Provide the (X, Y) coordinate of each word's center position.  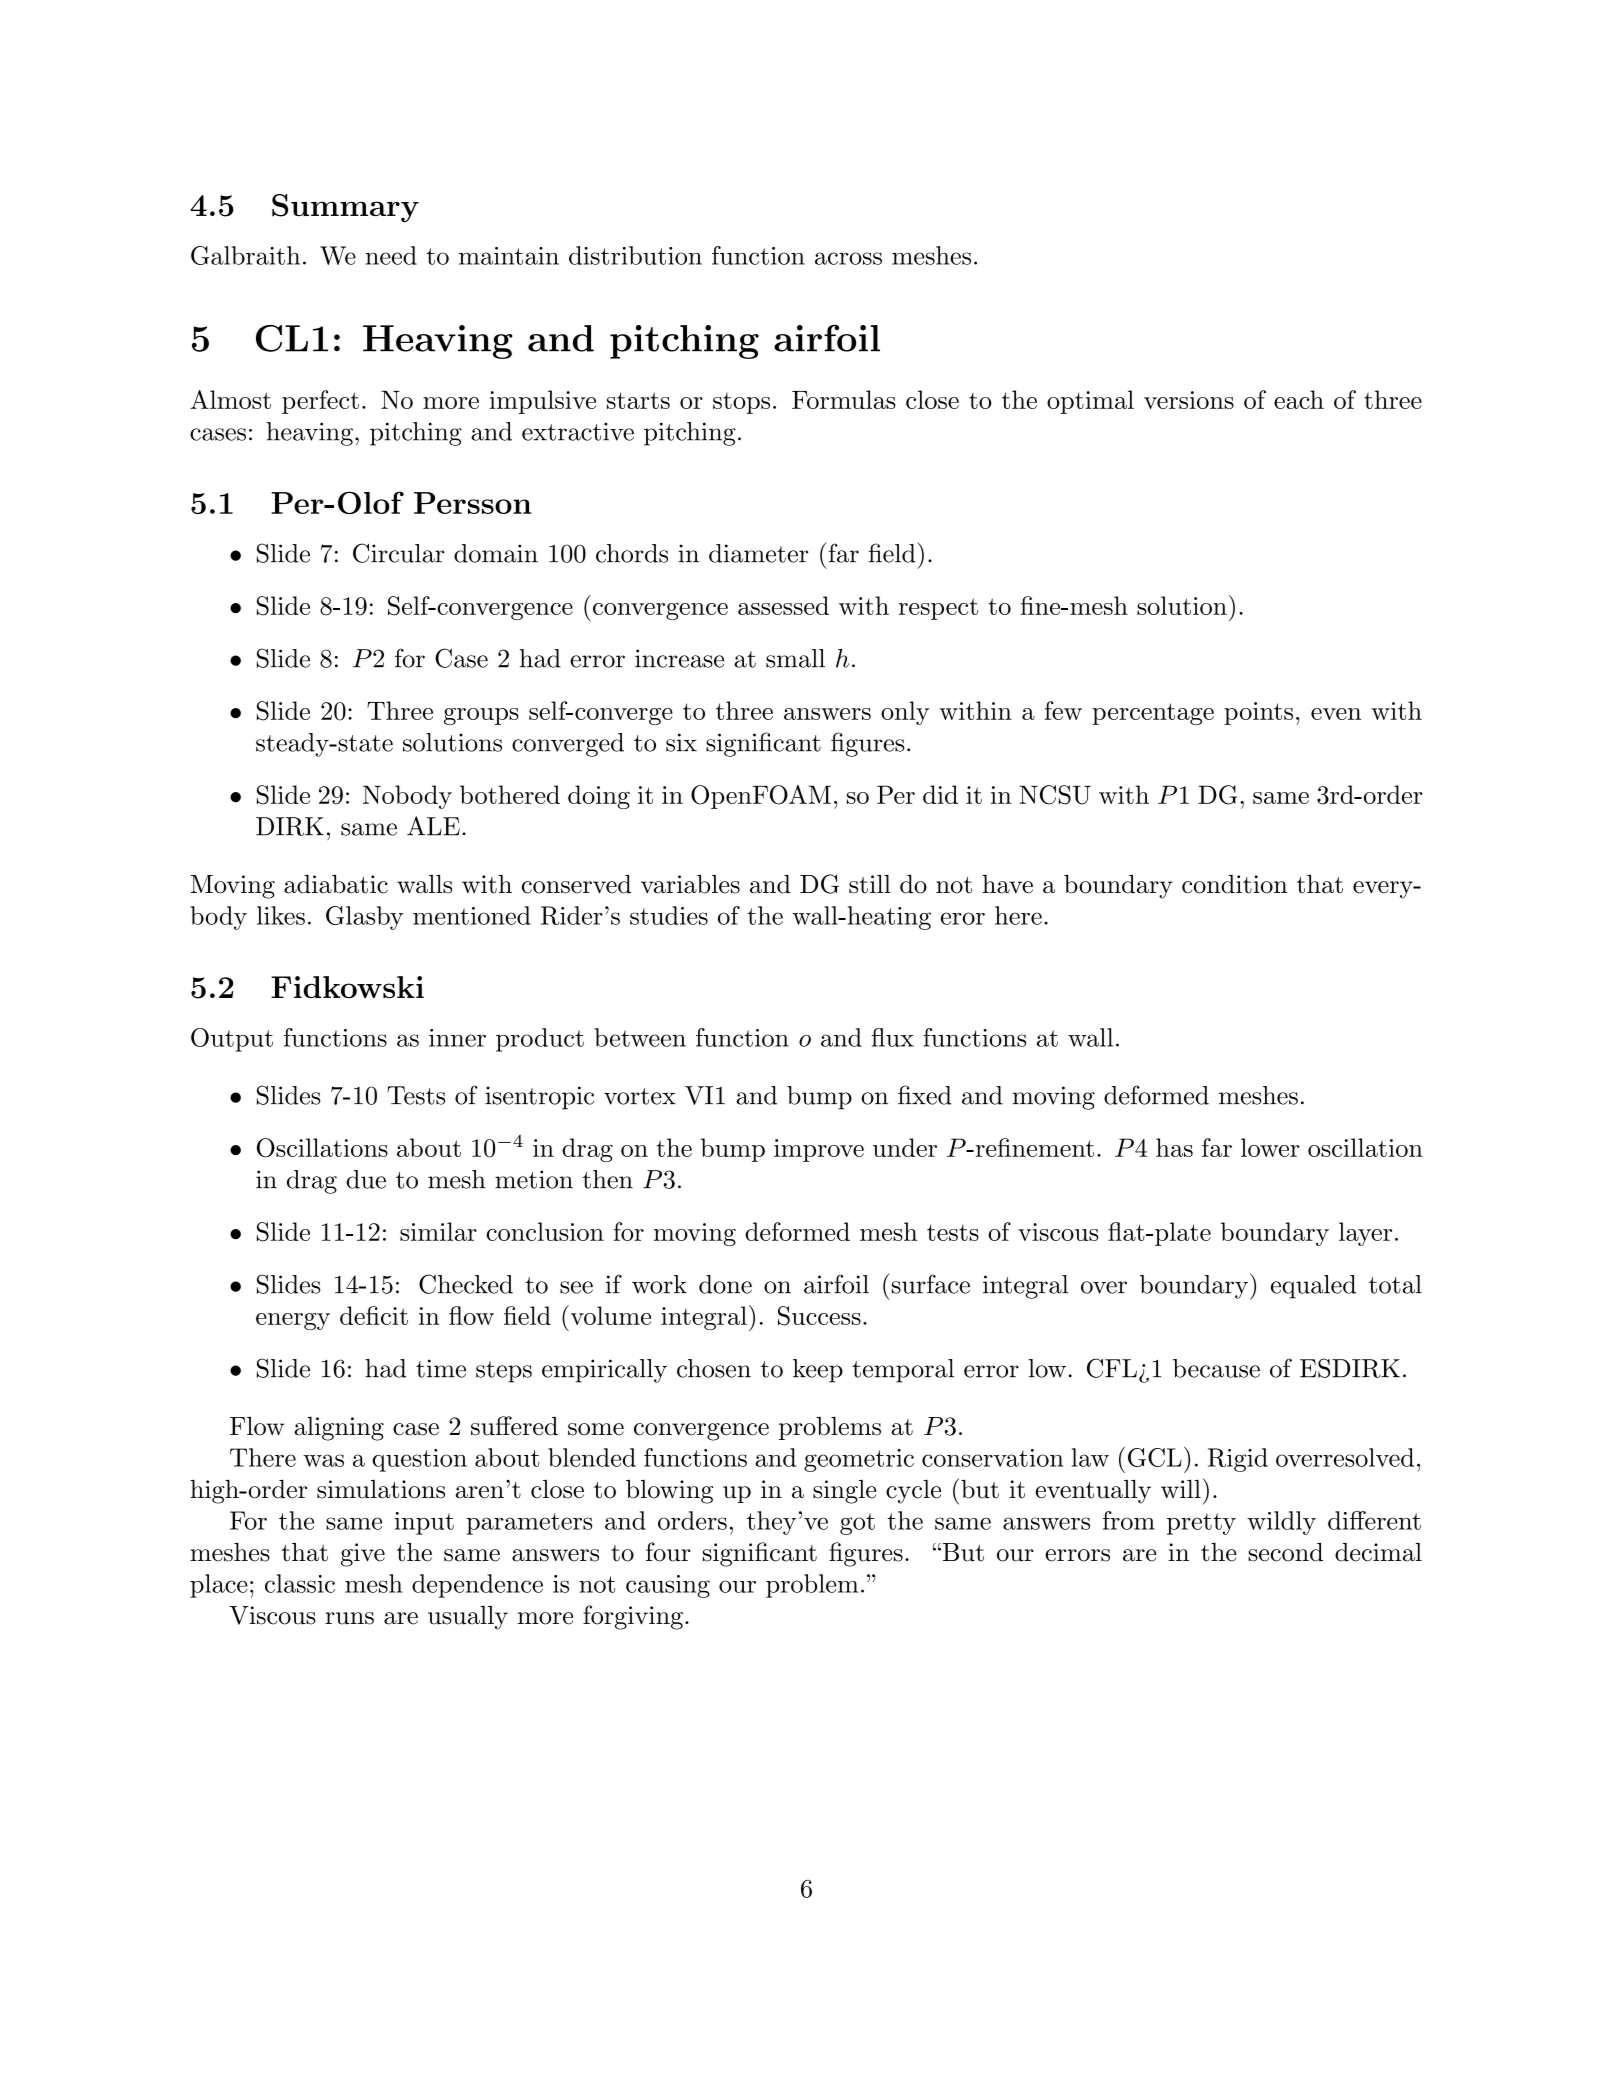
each (1299, 399)
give (363, 1555)
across (848, 258)
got (857, 1524)
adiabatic (336, 884)
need (391, 255)
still (870, 884)
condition (1235, 884)
